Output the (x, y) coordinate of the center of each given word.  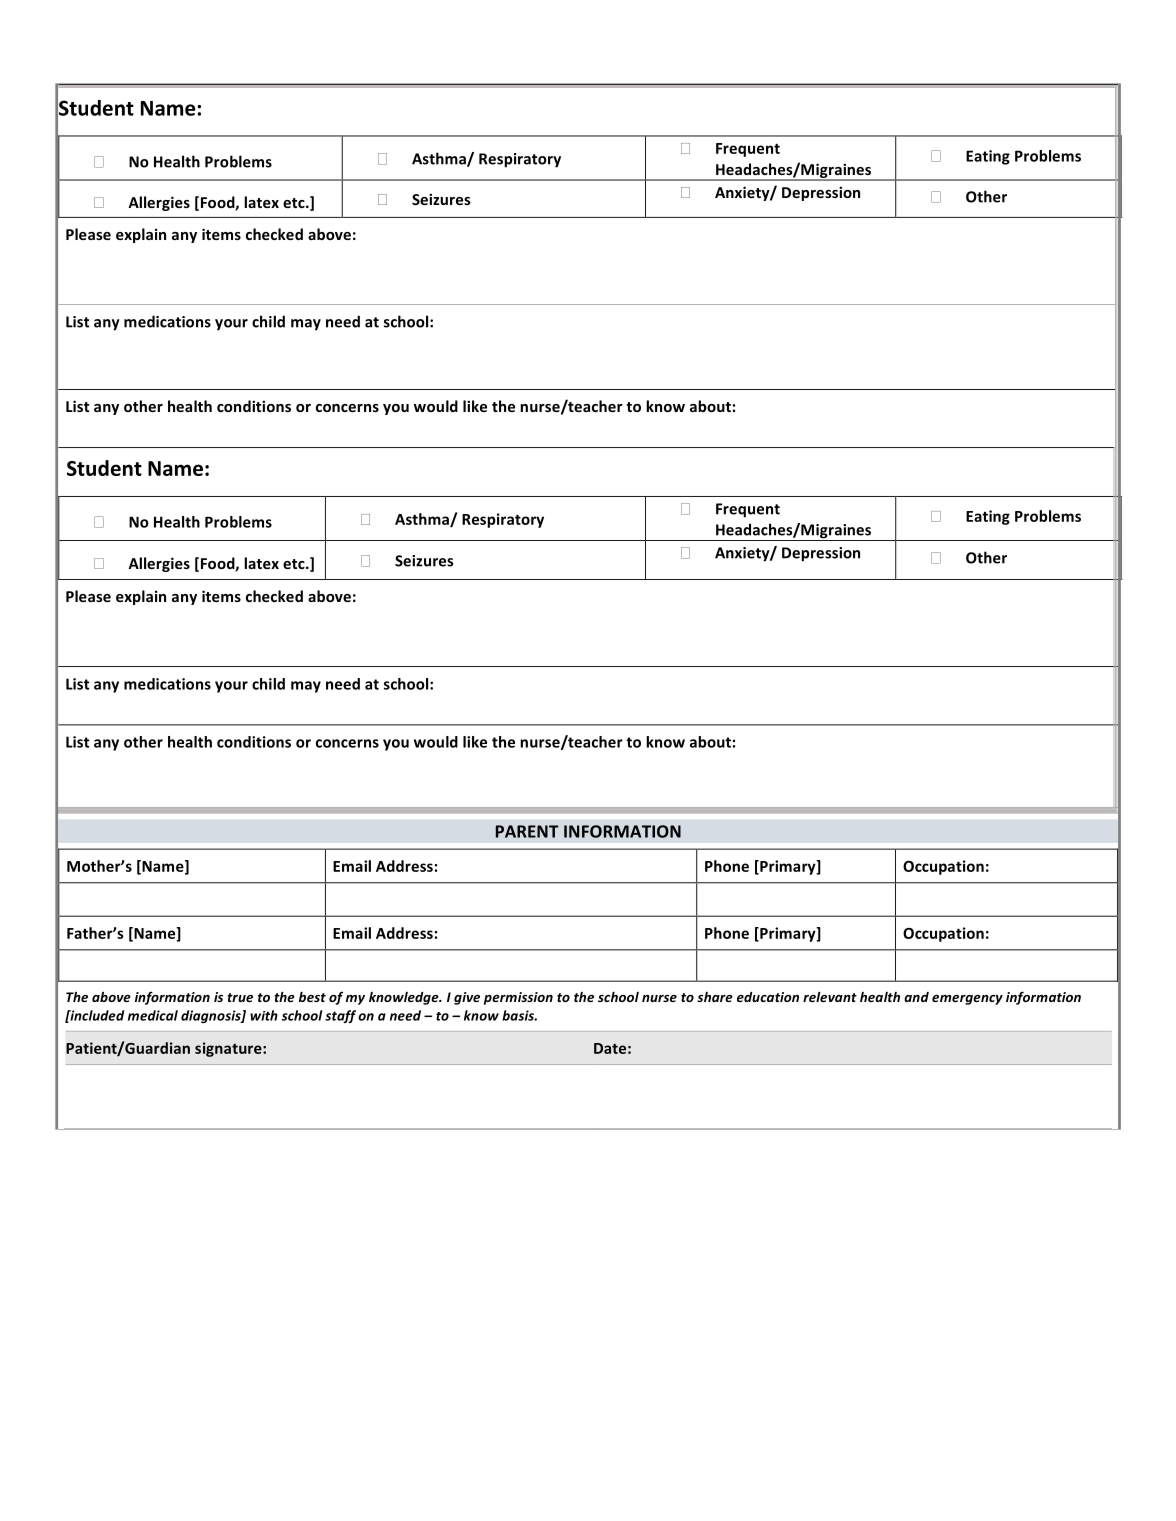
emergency (967, 1000)
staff (340, 1016)
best (312, 997)
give (467, 998)
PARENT (527, 831)
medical (153, 1015)
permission (518, 998)
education (768, 997)
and (916, 997)
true (240, 997)
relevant (830, 997)
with (264, 1015)
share (715, 997)
